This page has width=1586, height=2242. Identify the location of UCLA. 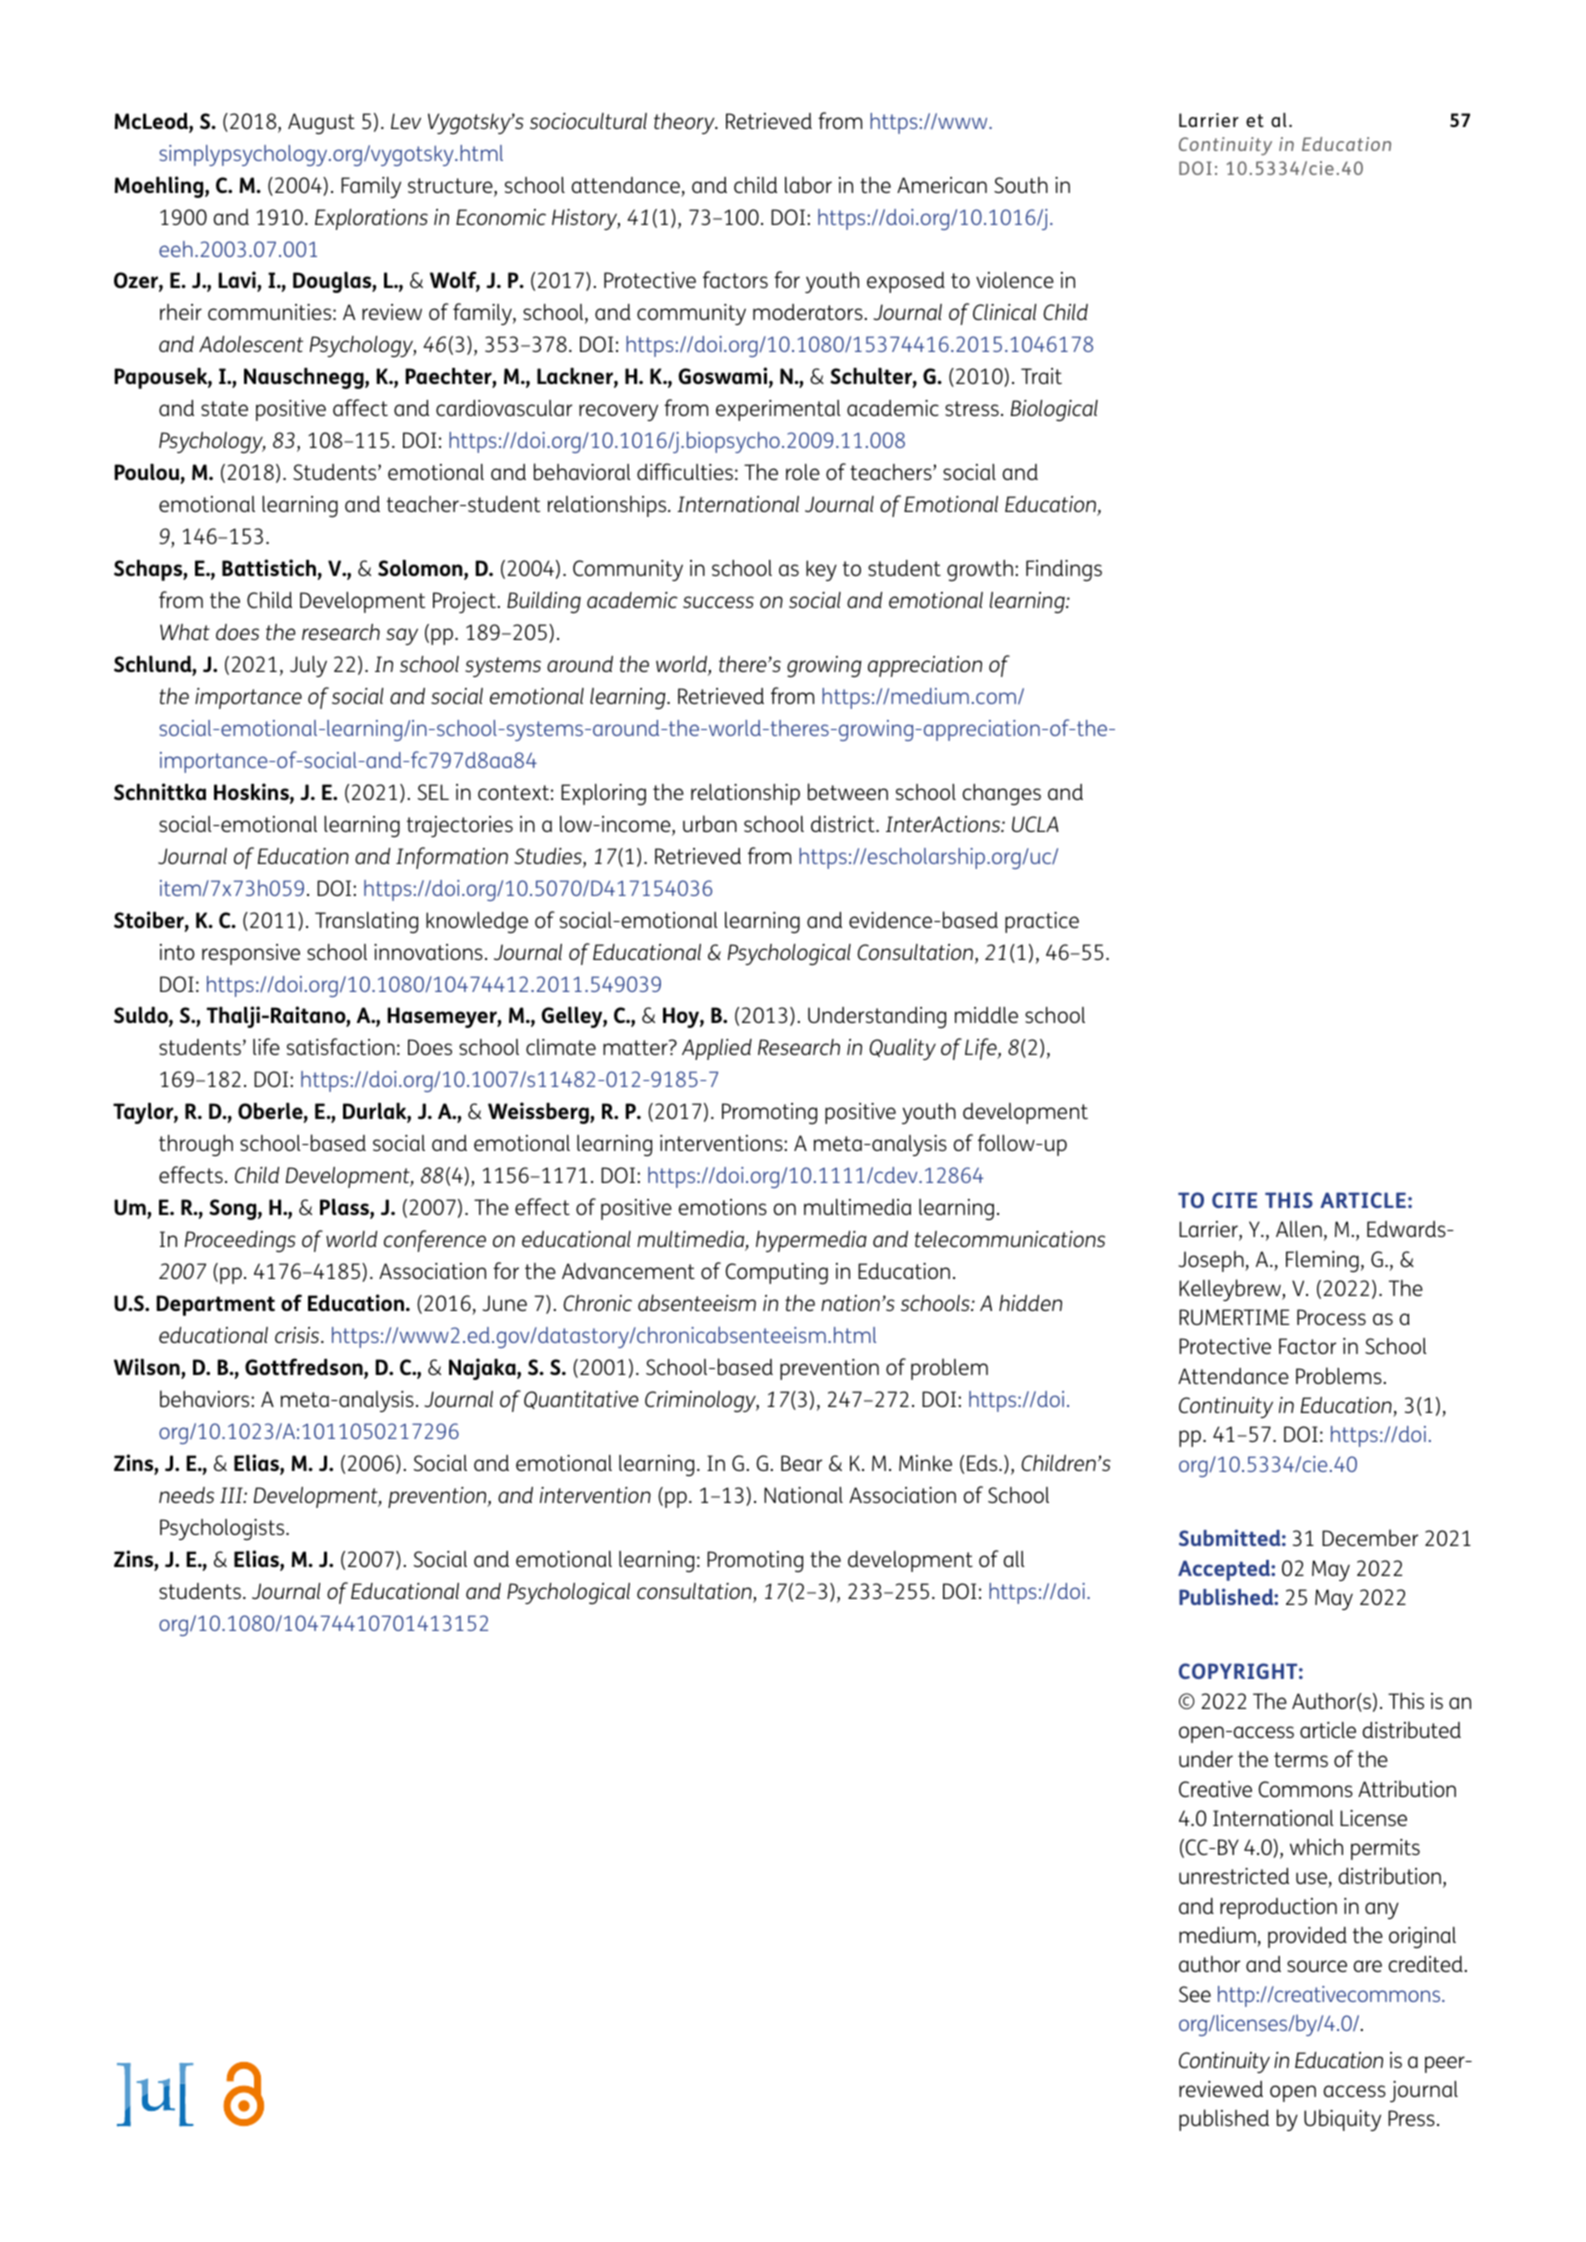
(1035, 824).
